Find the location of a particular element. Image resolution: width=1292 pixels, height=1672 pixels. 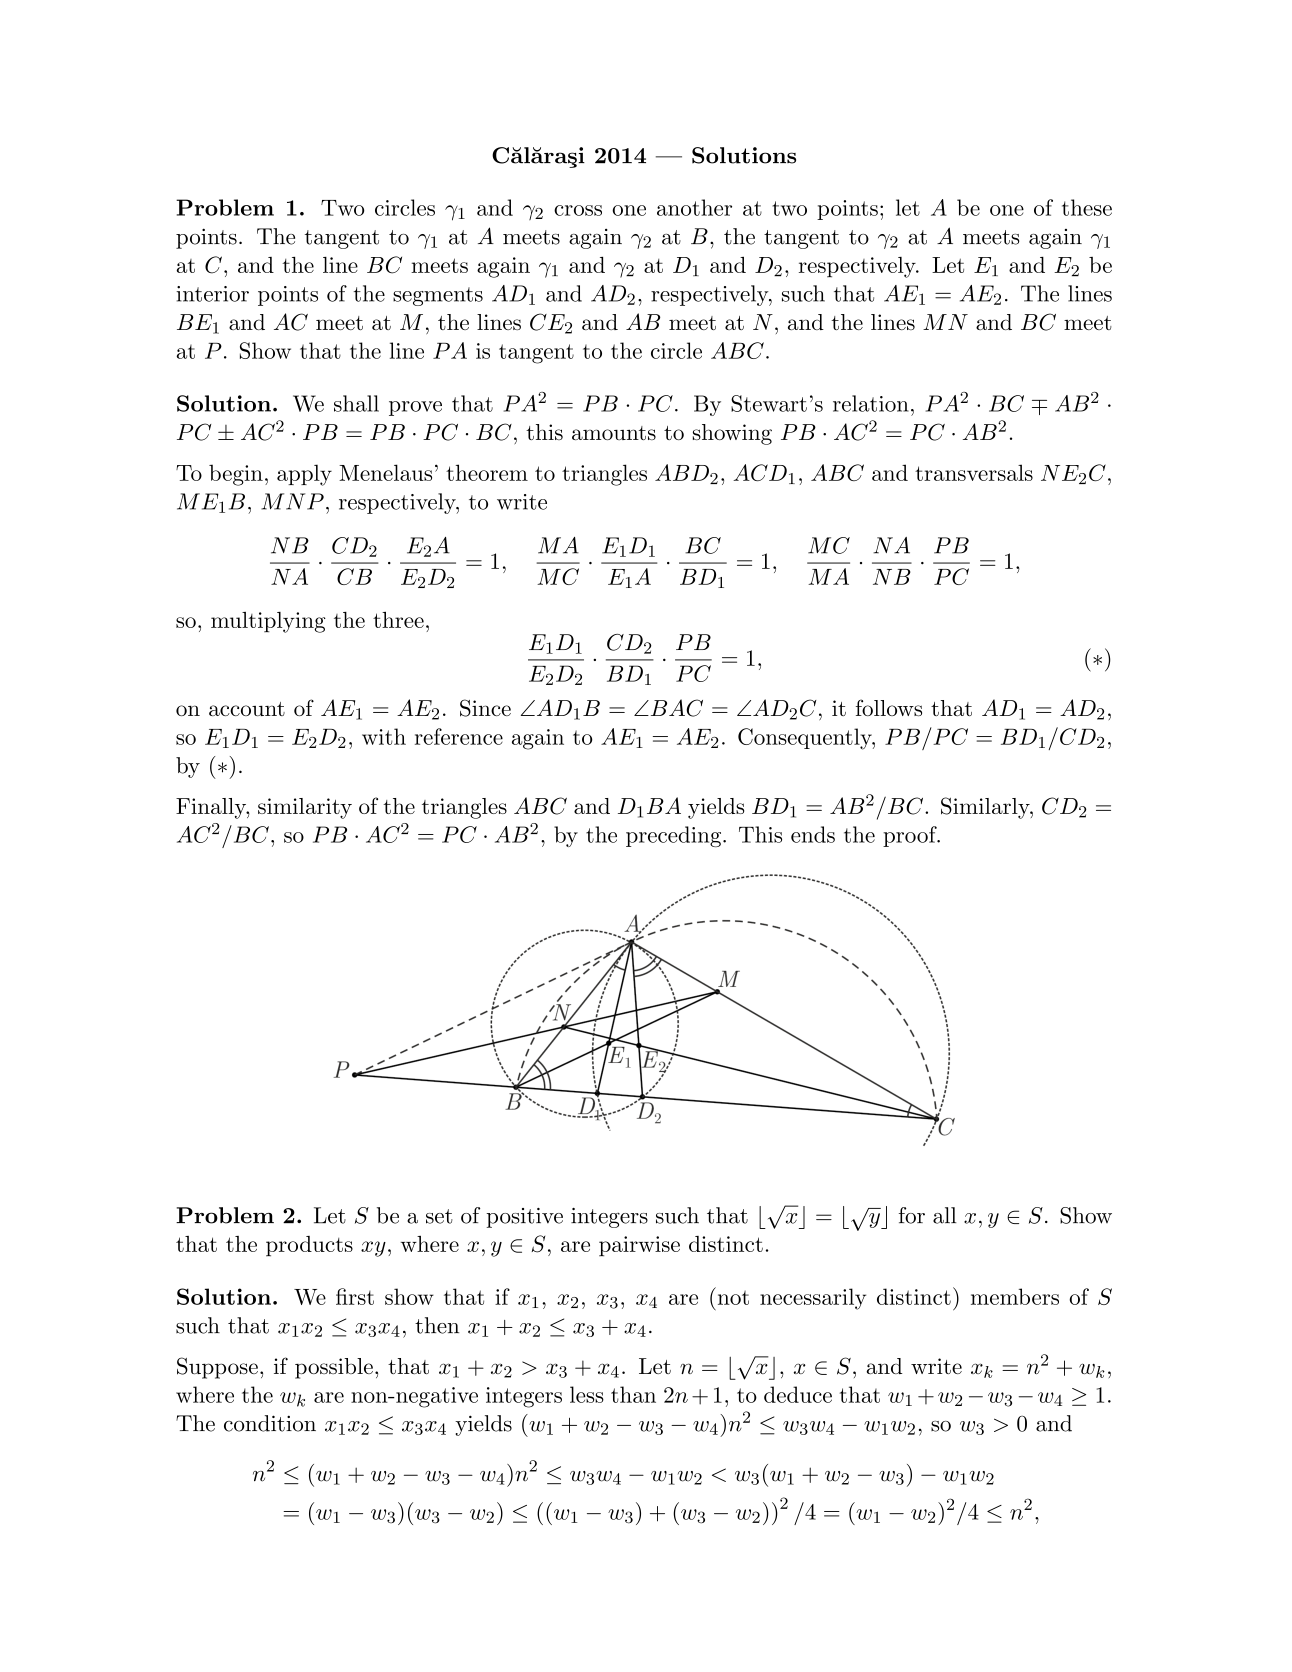

for is located at coordinates (912, 1215).
